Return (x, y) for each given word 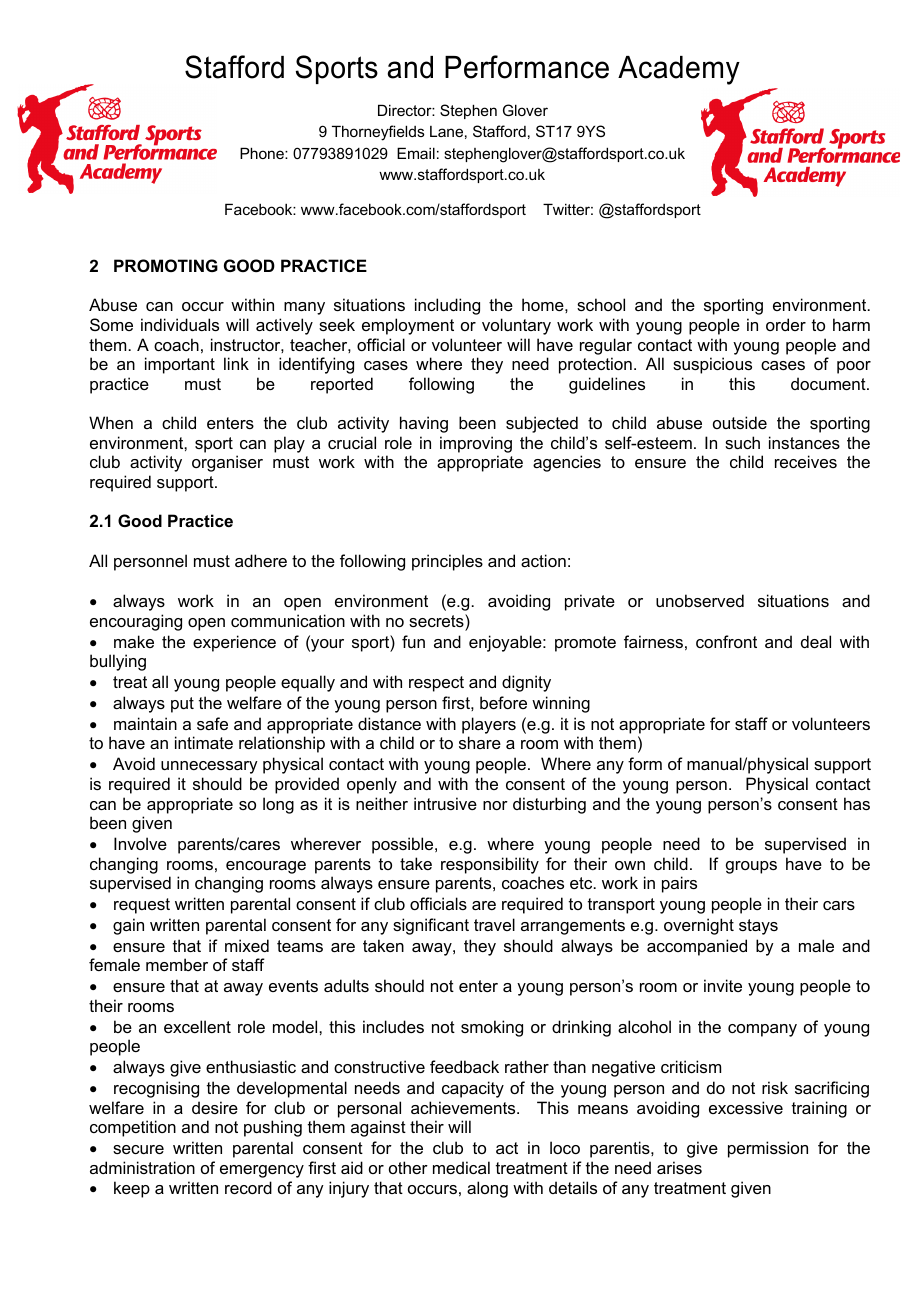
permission (768, 1149)
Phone (263, 153)
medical (461, 1167)
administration (142, 1167)
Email (416, 153)
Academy (679, 70)
